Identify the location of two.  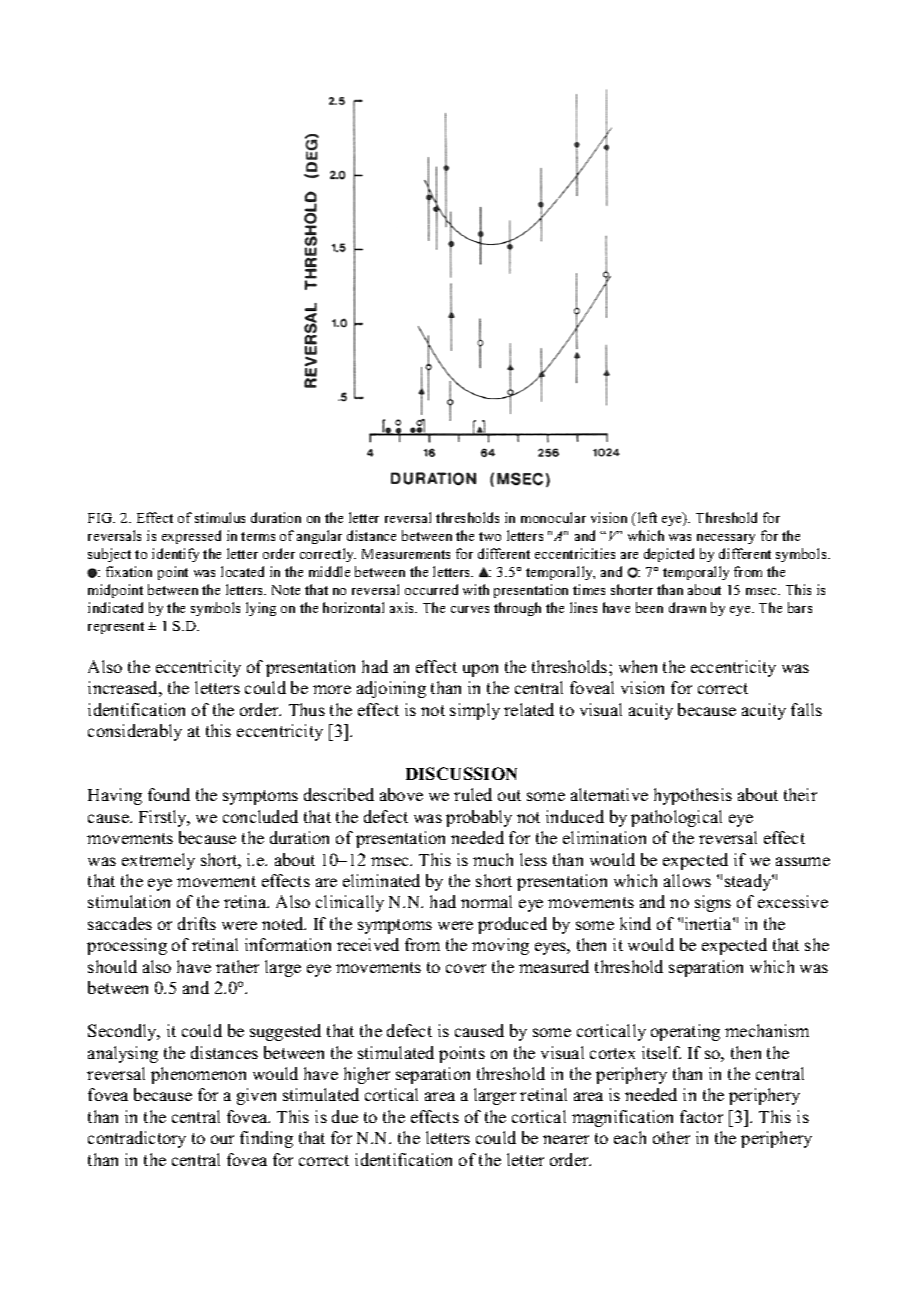
(490, 536).
